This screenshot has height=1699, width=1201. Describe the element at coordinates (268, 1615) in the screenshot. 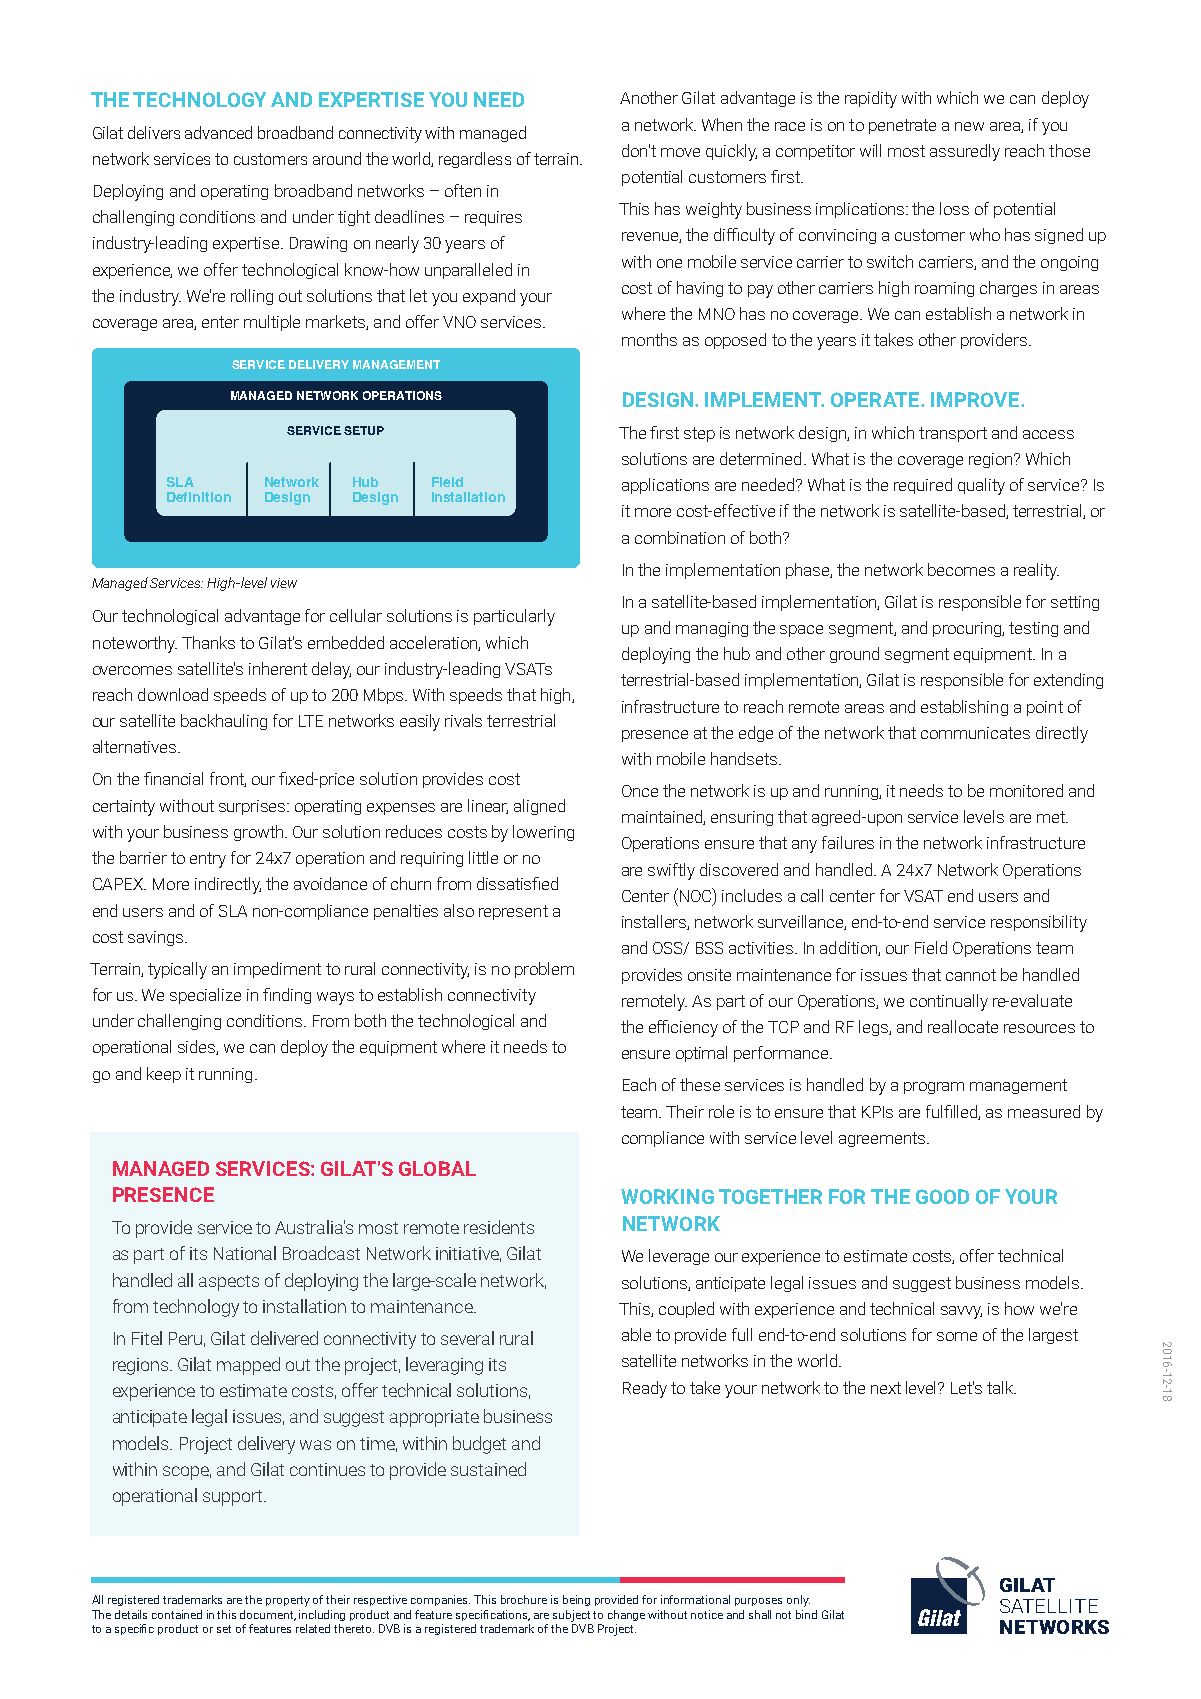

I see `document` at that location.
